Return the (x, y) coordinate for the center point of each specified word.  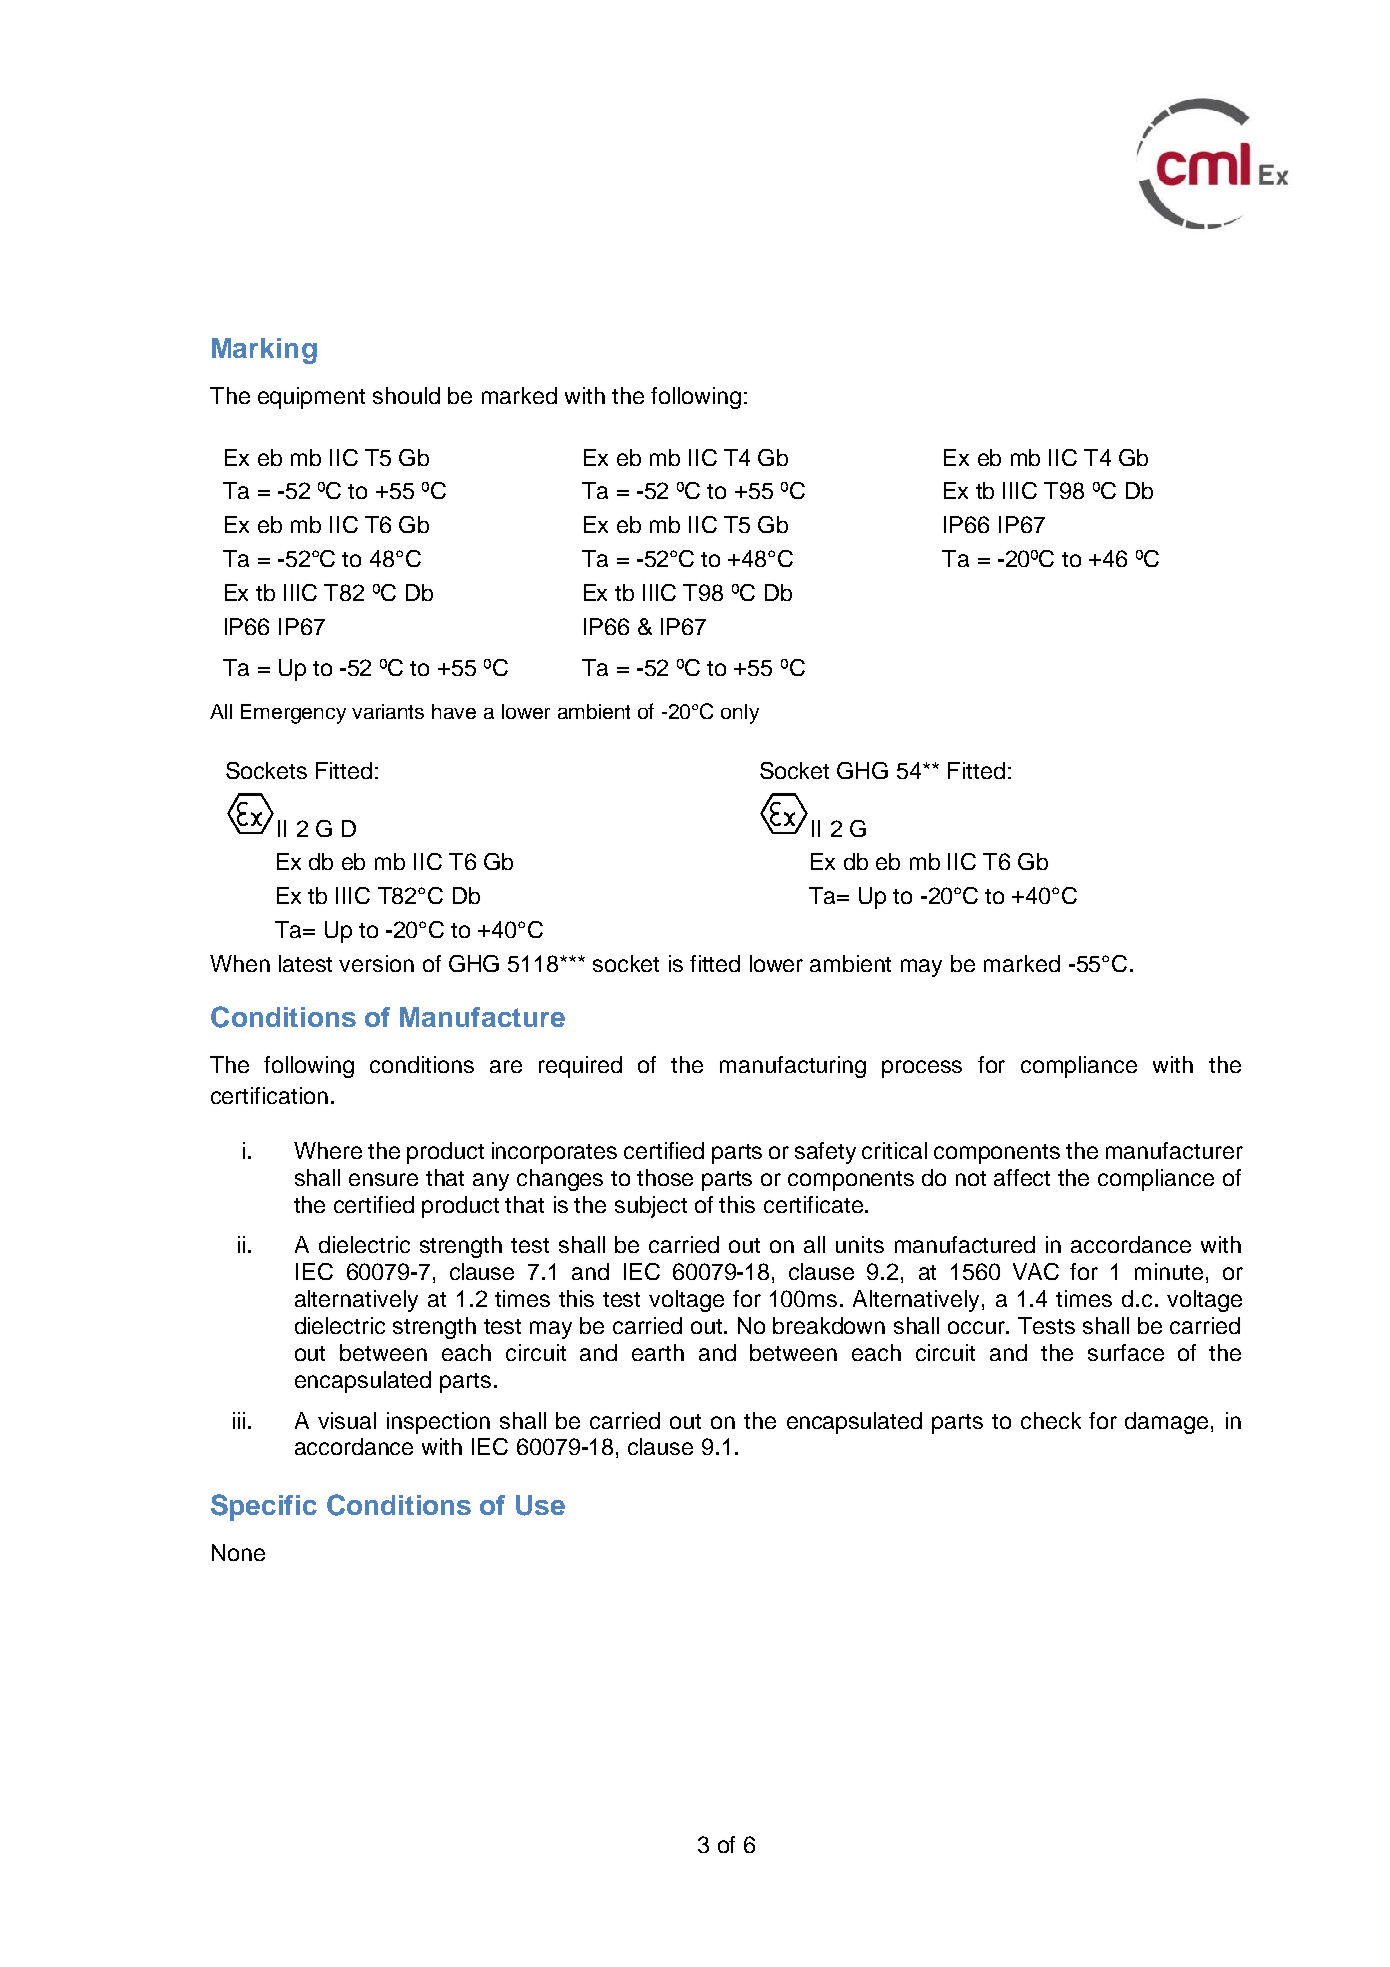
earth (658, 1352)
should (406, 395)
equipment (311, 398)
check (1051, 1420)
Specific (264, 1507)
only (740, 714)
